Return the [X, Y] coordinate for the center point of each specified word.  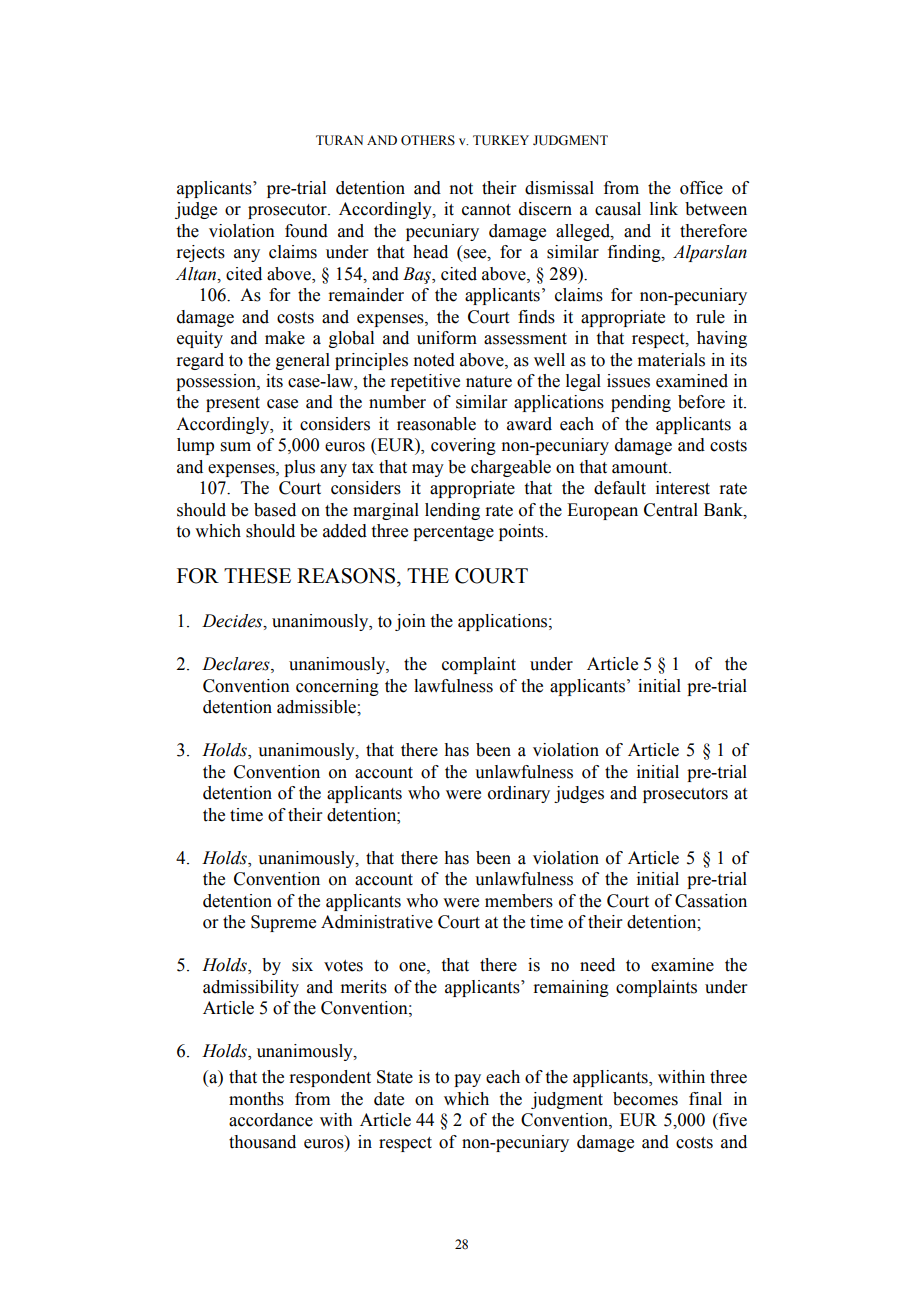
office [701, 188]
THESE [257, 576]
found [306, 231]
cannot [486, 210]
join [410, 622]
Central [671, 510]
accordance [271, 1120]
